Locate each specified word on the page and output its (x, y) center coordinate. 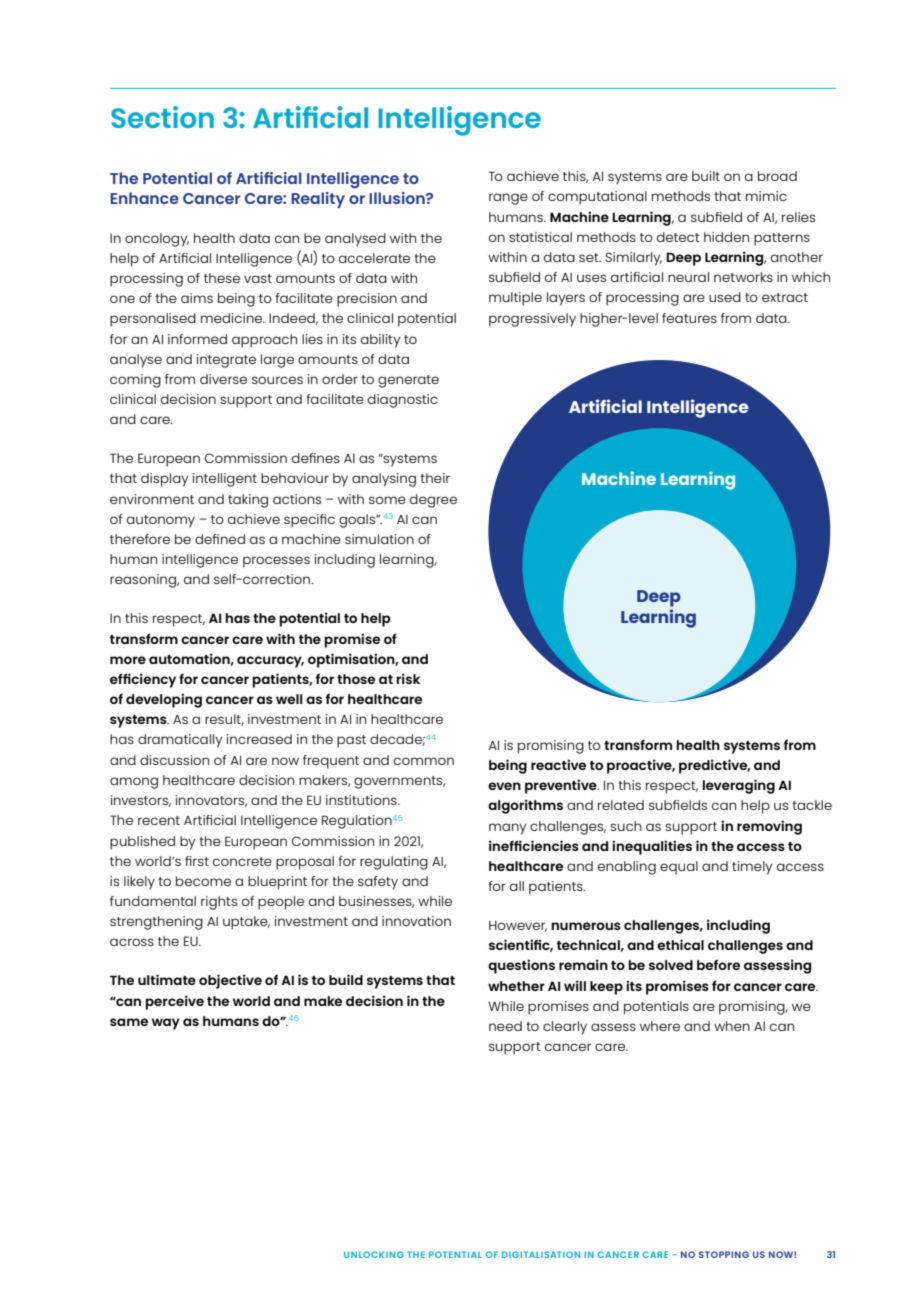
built (706, 176)
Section (162, 117)
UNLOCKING (374, 1254)
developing (164, 700)
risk (408, 678)
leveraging (738, 786)
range (508, 199)
